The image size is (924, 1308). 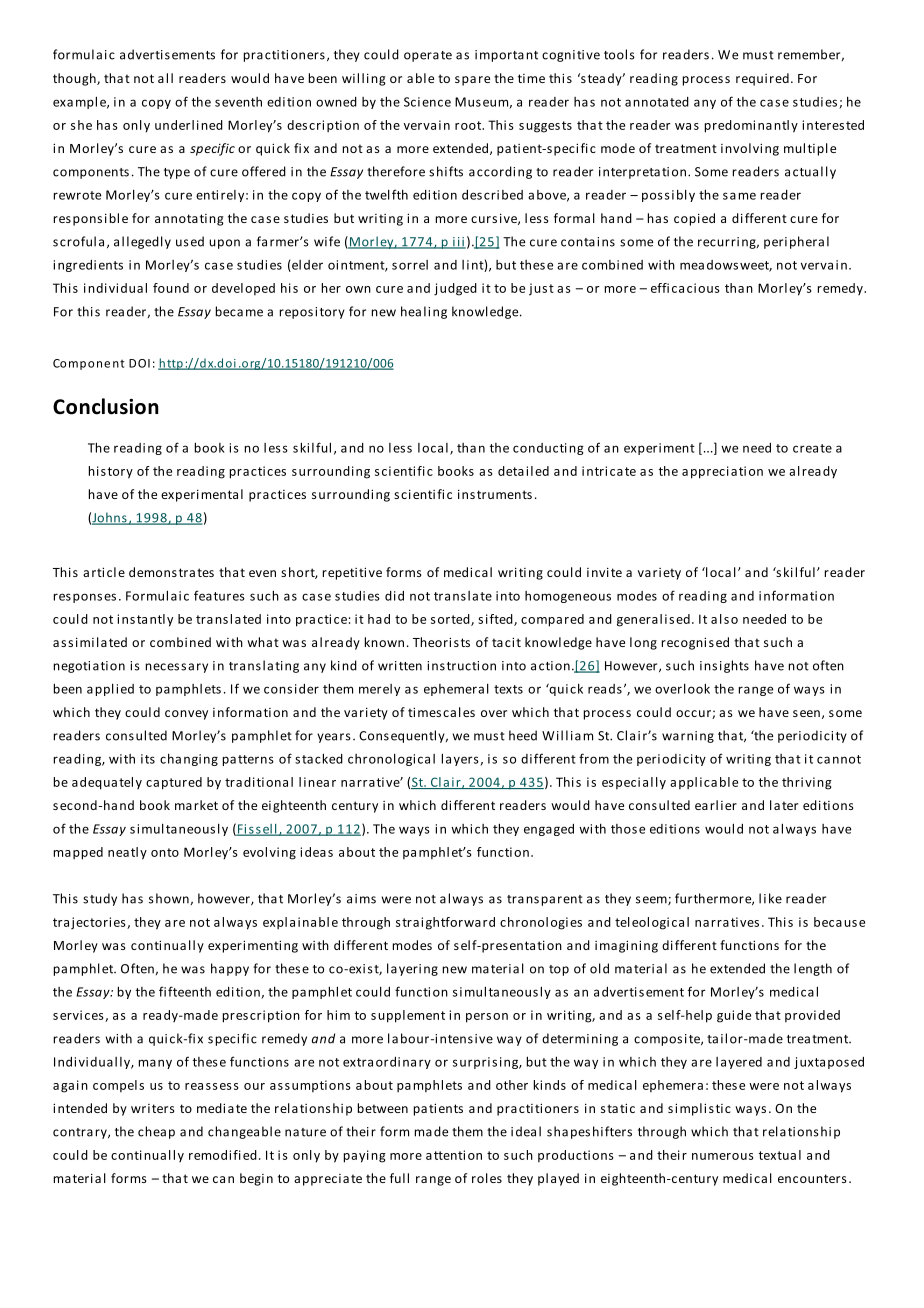 What do you see at coordinates (455, 289) in the page?
I see `judged` at bounding box center [455, 289].
